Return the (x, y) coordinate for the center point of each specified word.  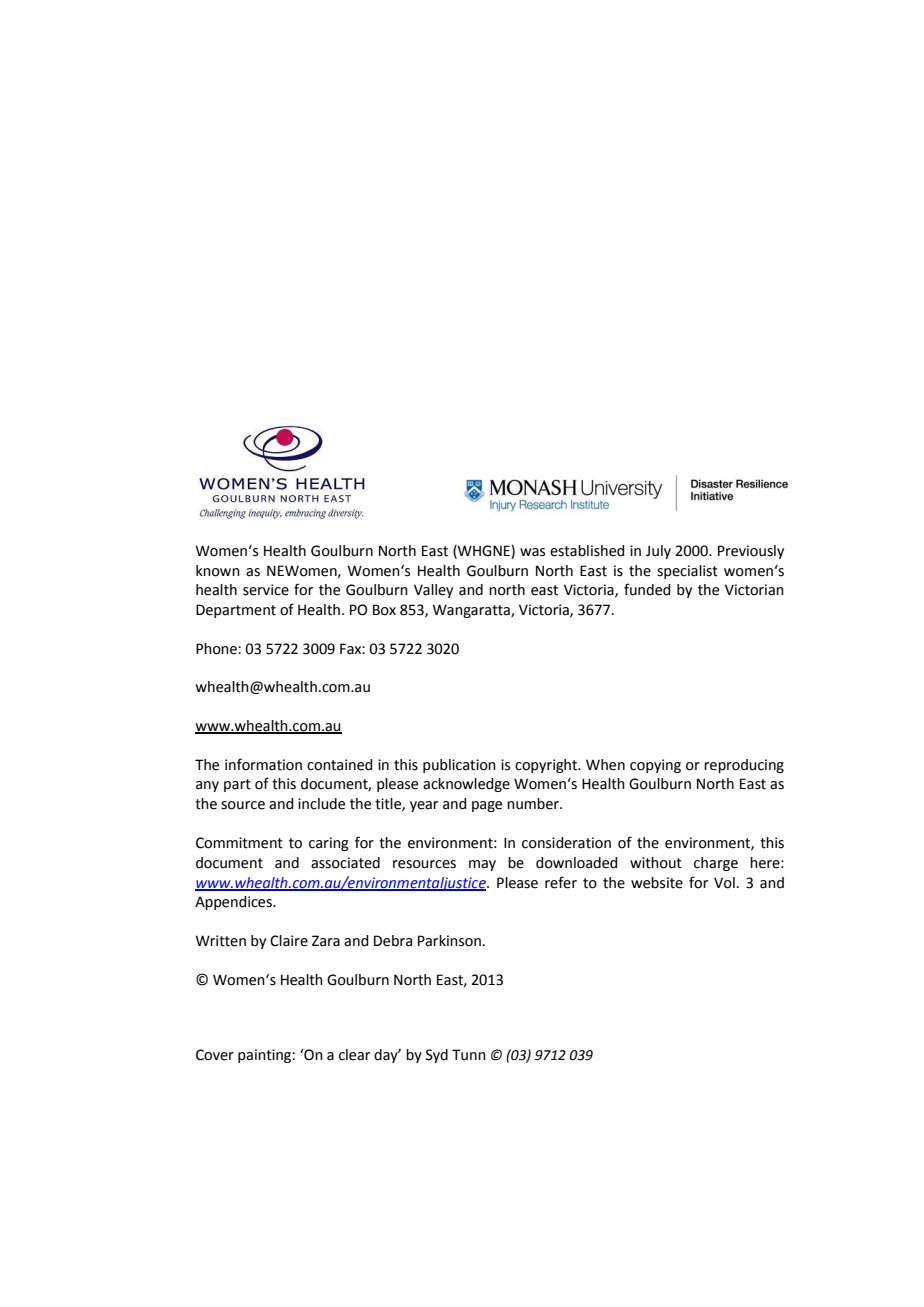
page (487, 806)
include (321, 804)
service (266, 590)
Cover (215, 1055)
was (532, 552)
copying (655, 766)
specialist (687, 572)
